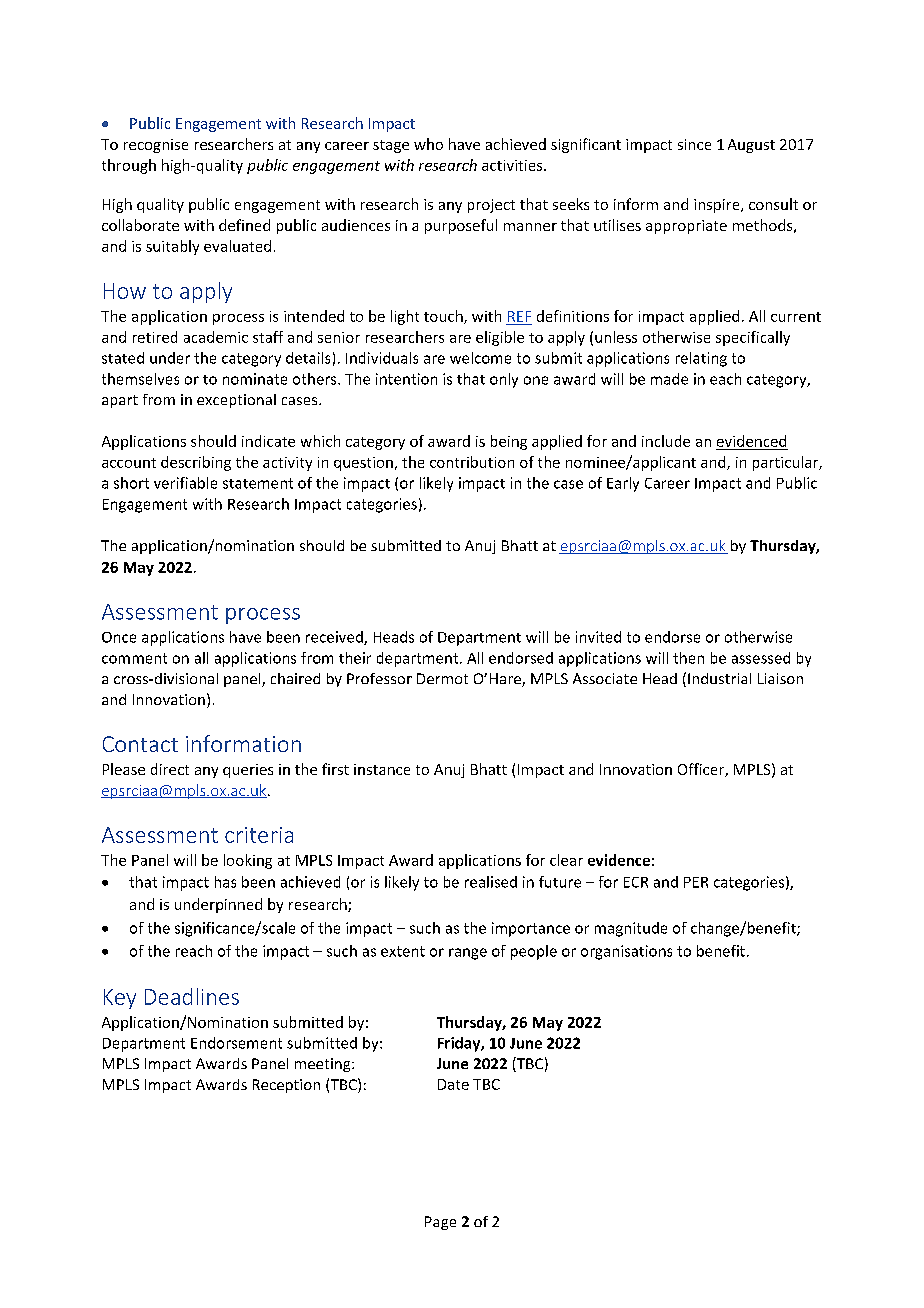  I want to click on recognise, so click(156, 146).
